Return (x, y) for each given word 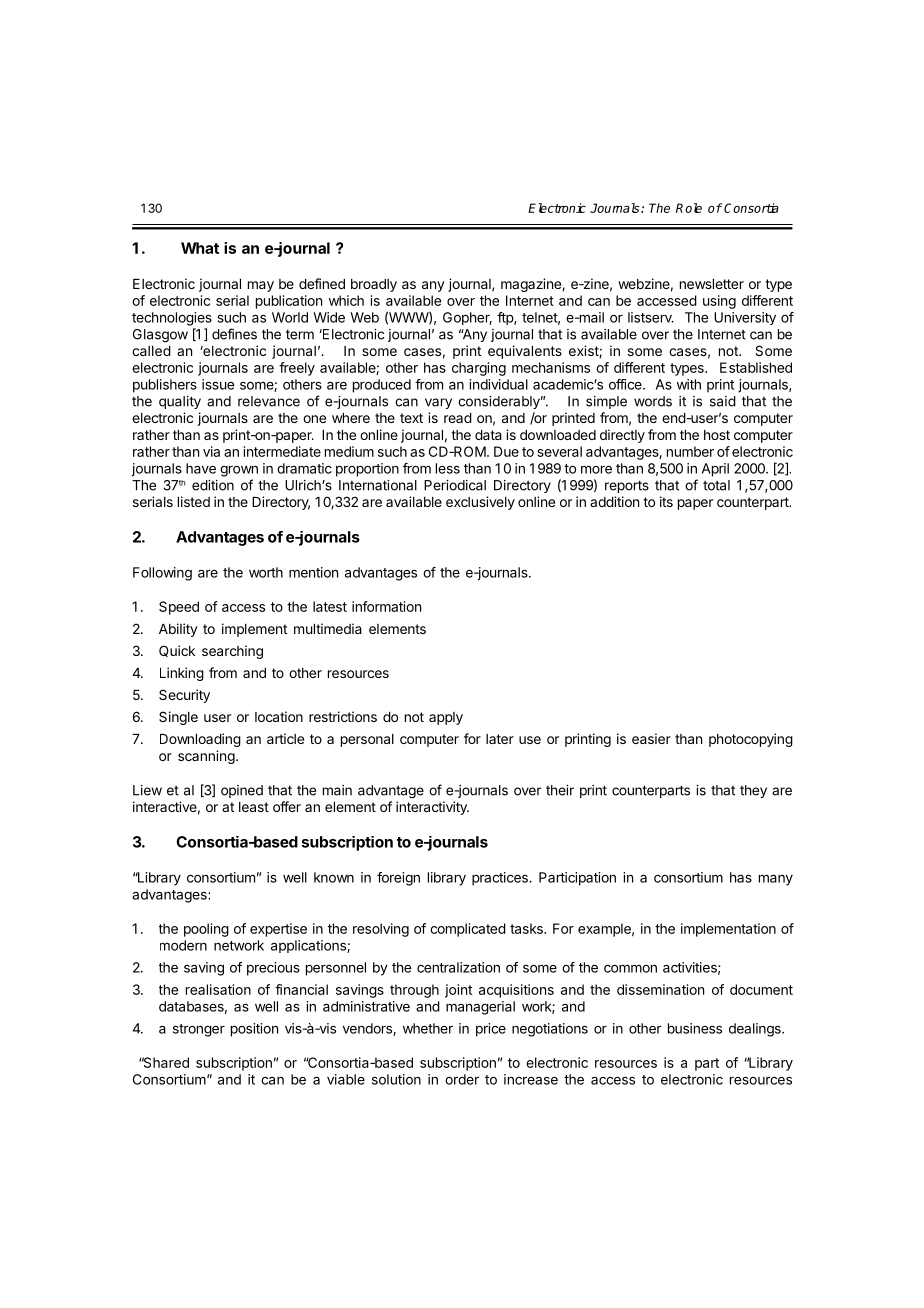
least (254, 807)
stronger (199, 1030)
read (458, 418)
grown (239, 471)
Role (689, 208)
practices (501, 879)
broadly (374, 285)
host (717, 435)
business (695, 1028)
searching (232, 652)
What (200, 248)
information (386, 606)
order (462, 1079)
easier (651, 738)
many (776, 880)
